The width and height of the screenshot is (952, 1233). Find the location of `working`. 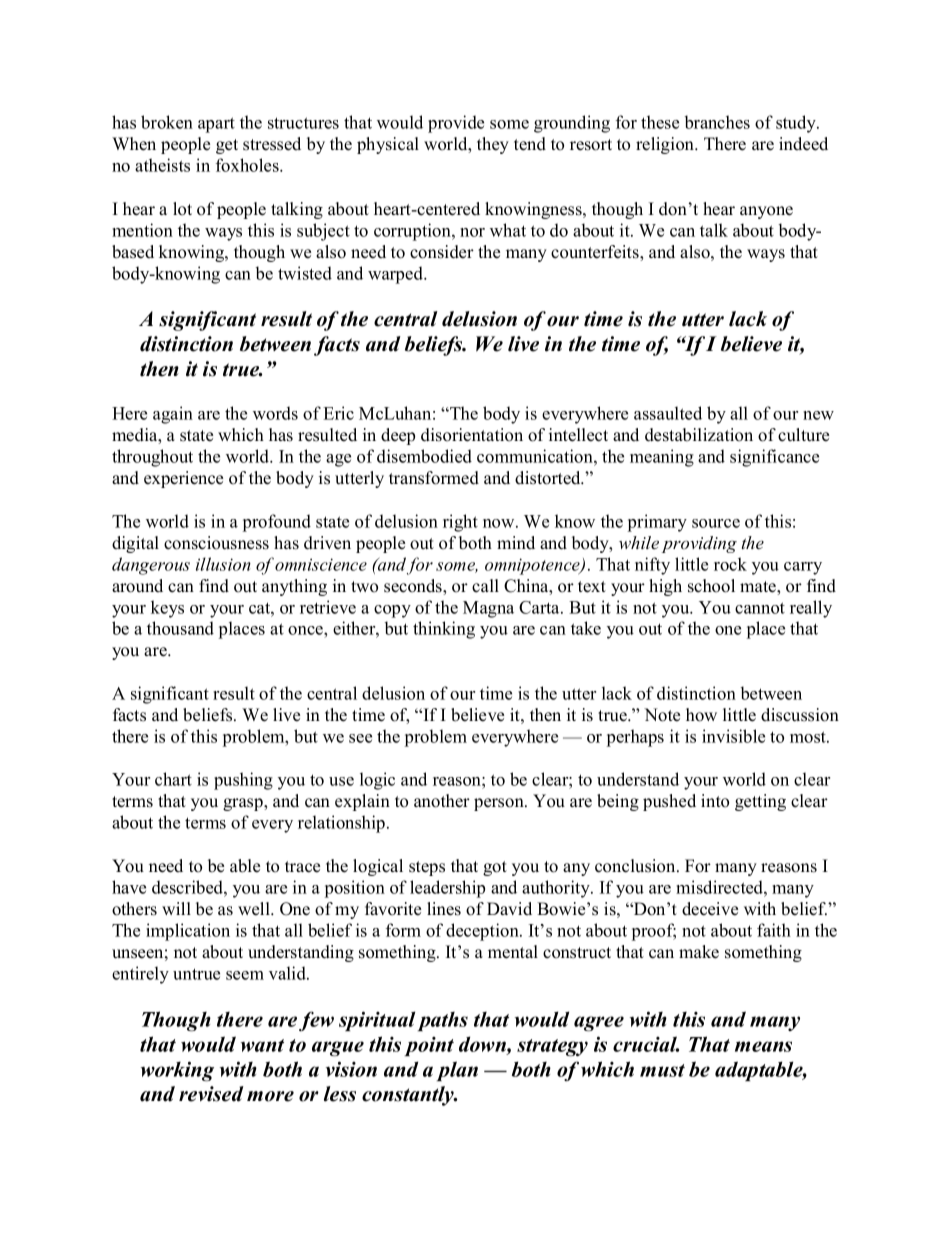

working is located at coordinates (177, 1071).
